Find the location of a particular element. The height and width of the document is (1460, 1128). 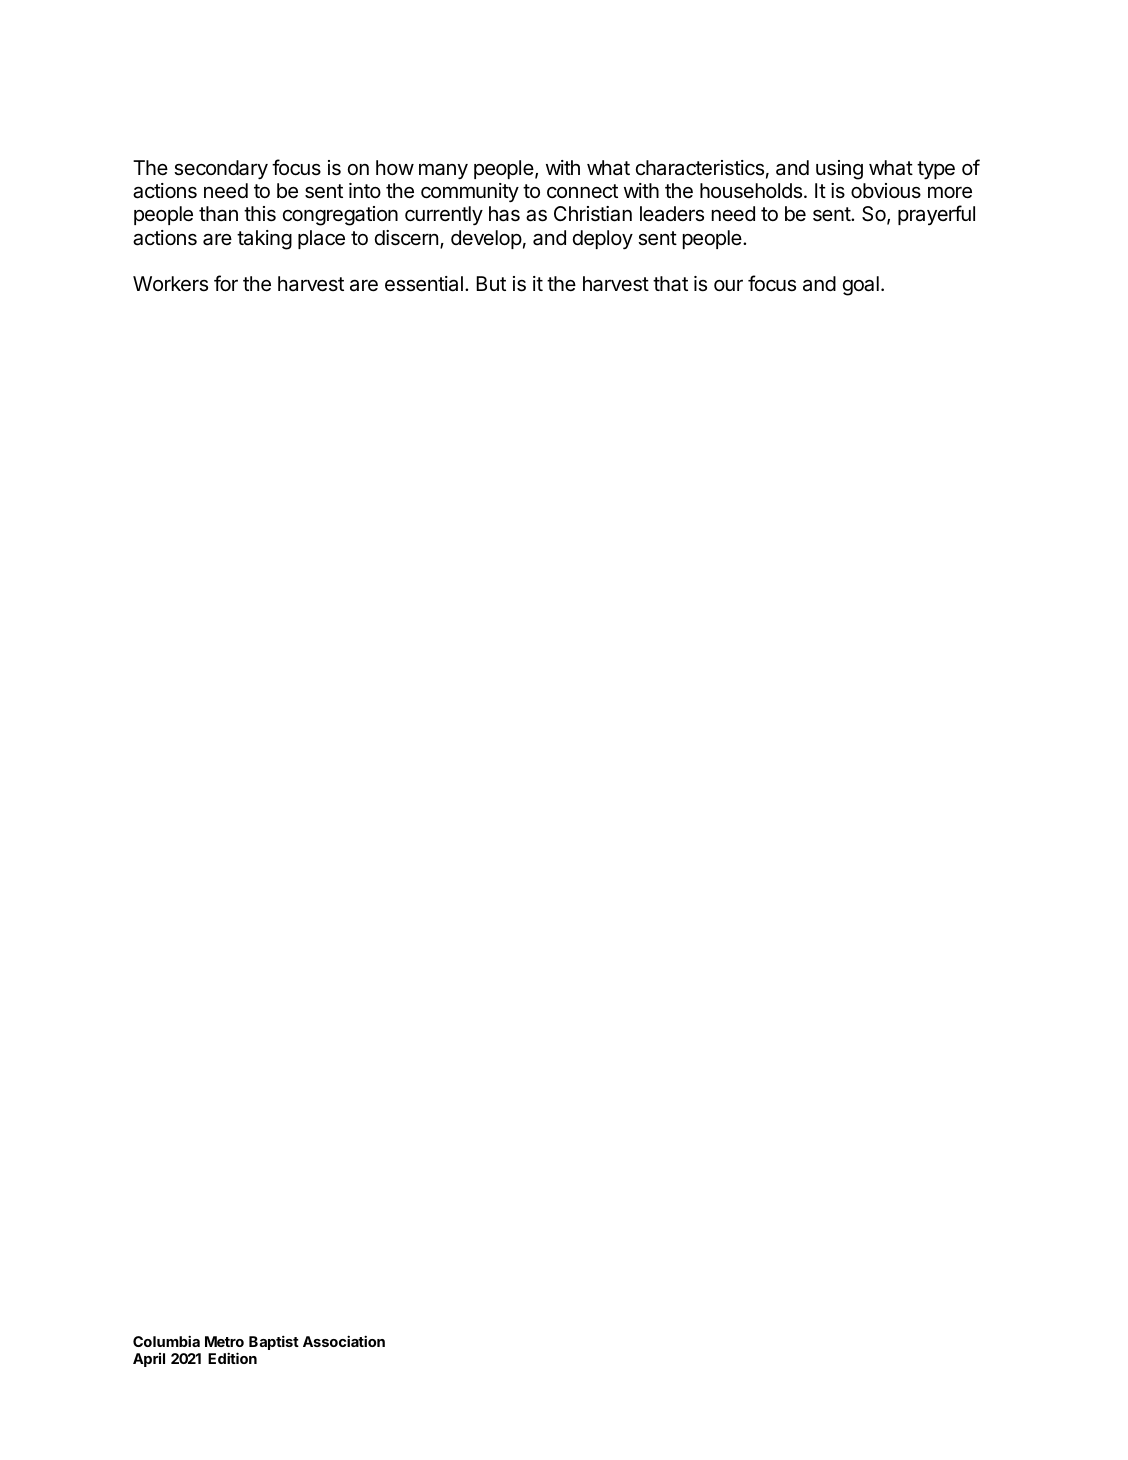

Metro is located at coordinates (224, 1341).
